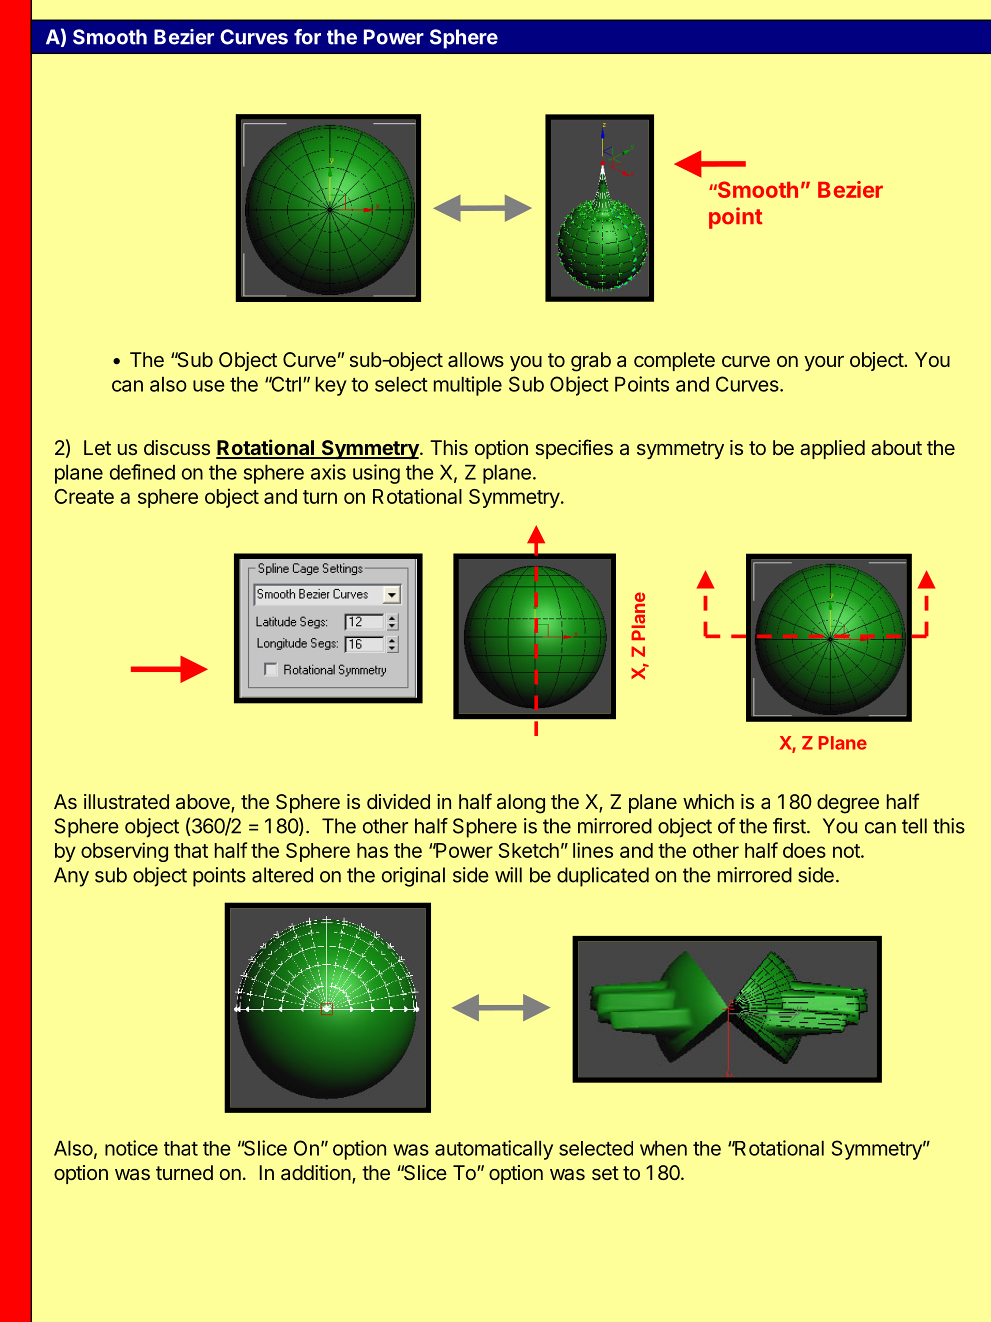 The width and height of the page is (991, 1322). Describe the element at coordinates (204, 803) in the page. I see `above` at that location.
